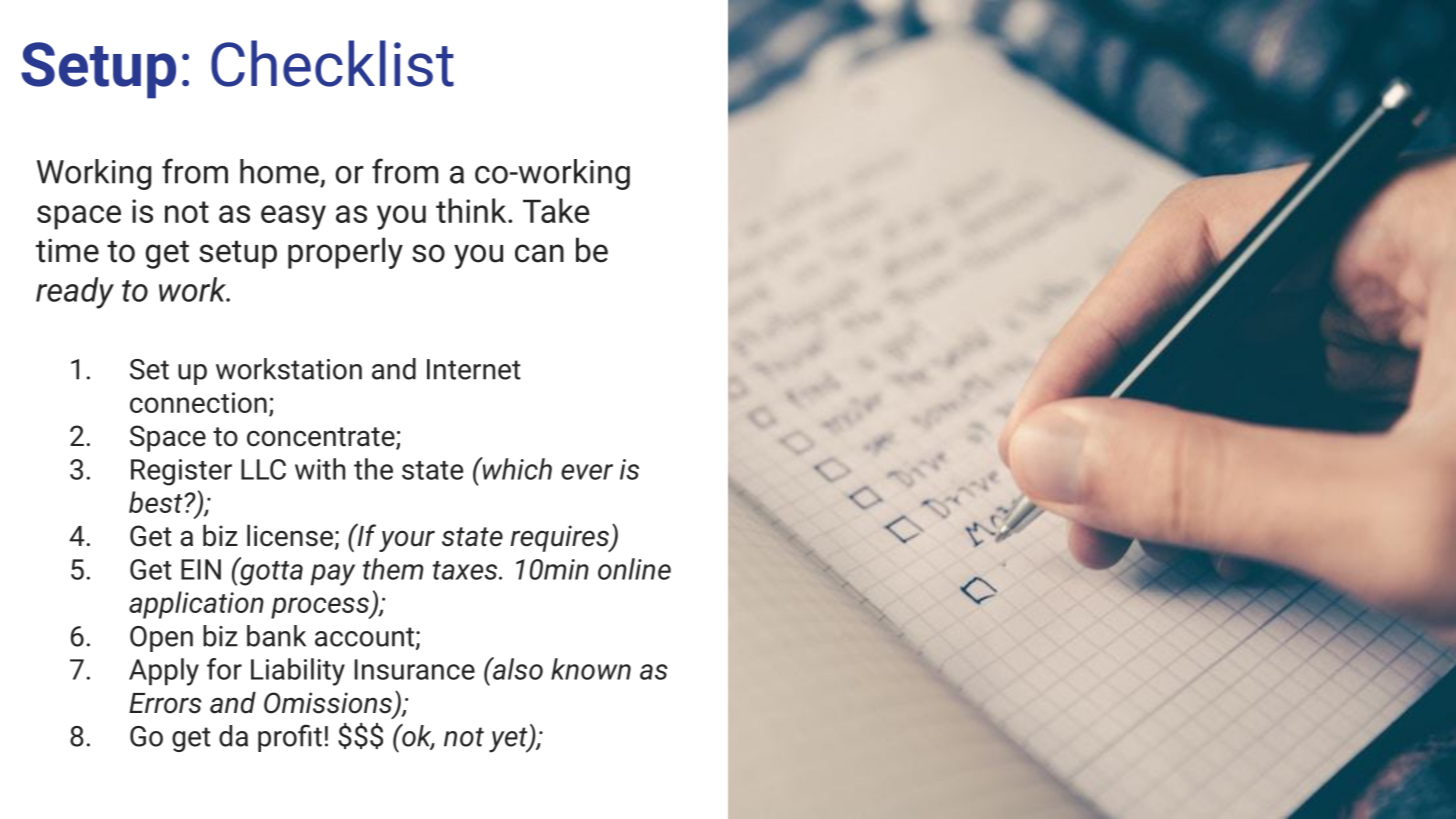 The height and width of the screenshot is (819, 1456). I want to click on home, so click(279, 171).
